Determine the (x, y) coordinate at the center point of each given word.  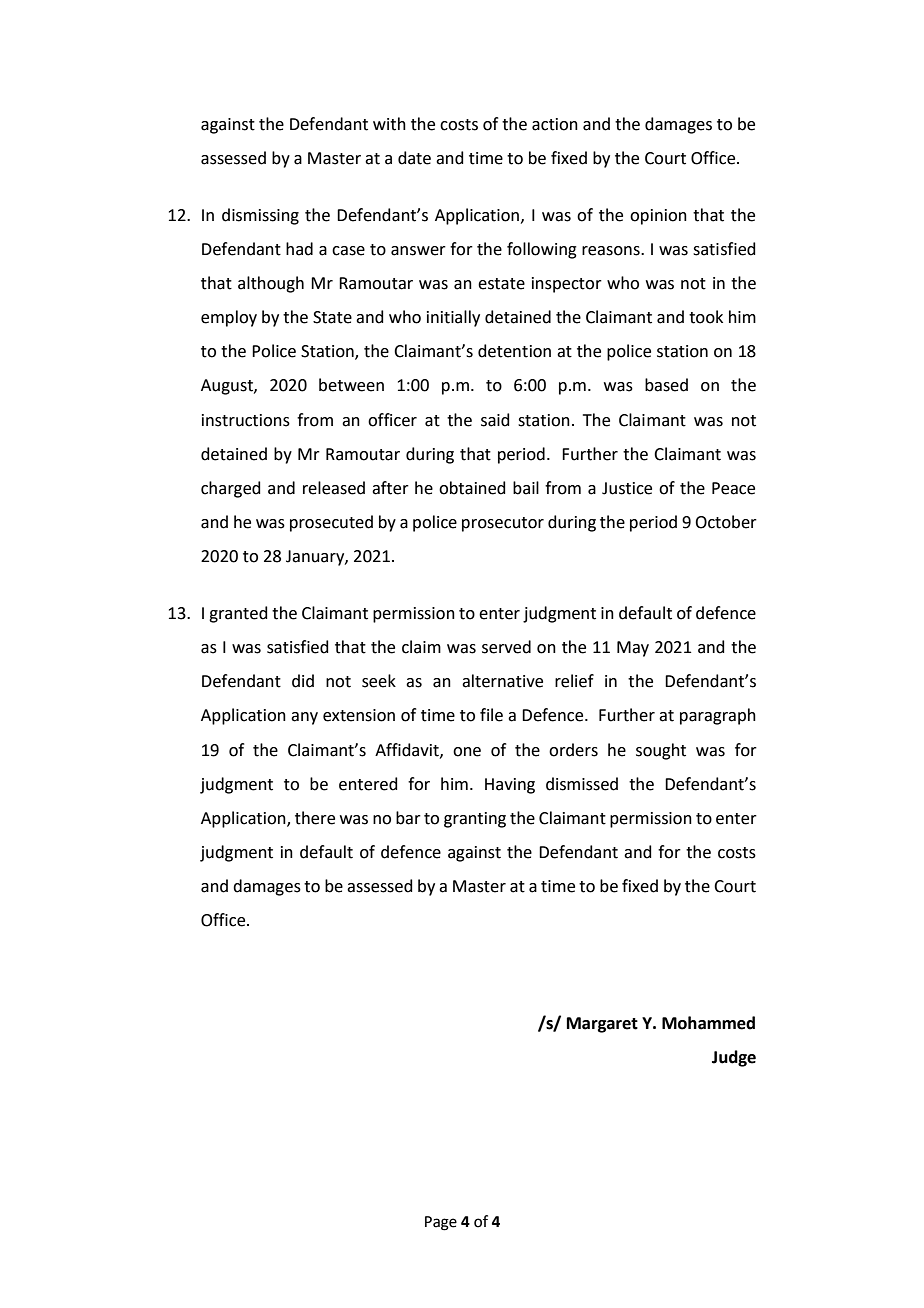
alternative (502, 681)
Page (441, 1223)
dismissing (260, 216)
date (414, 158)
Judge (734, 1058)
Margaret (602, 1025)
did (303, 681)
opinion (658, 217)
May (633, 649)
